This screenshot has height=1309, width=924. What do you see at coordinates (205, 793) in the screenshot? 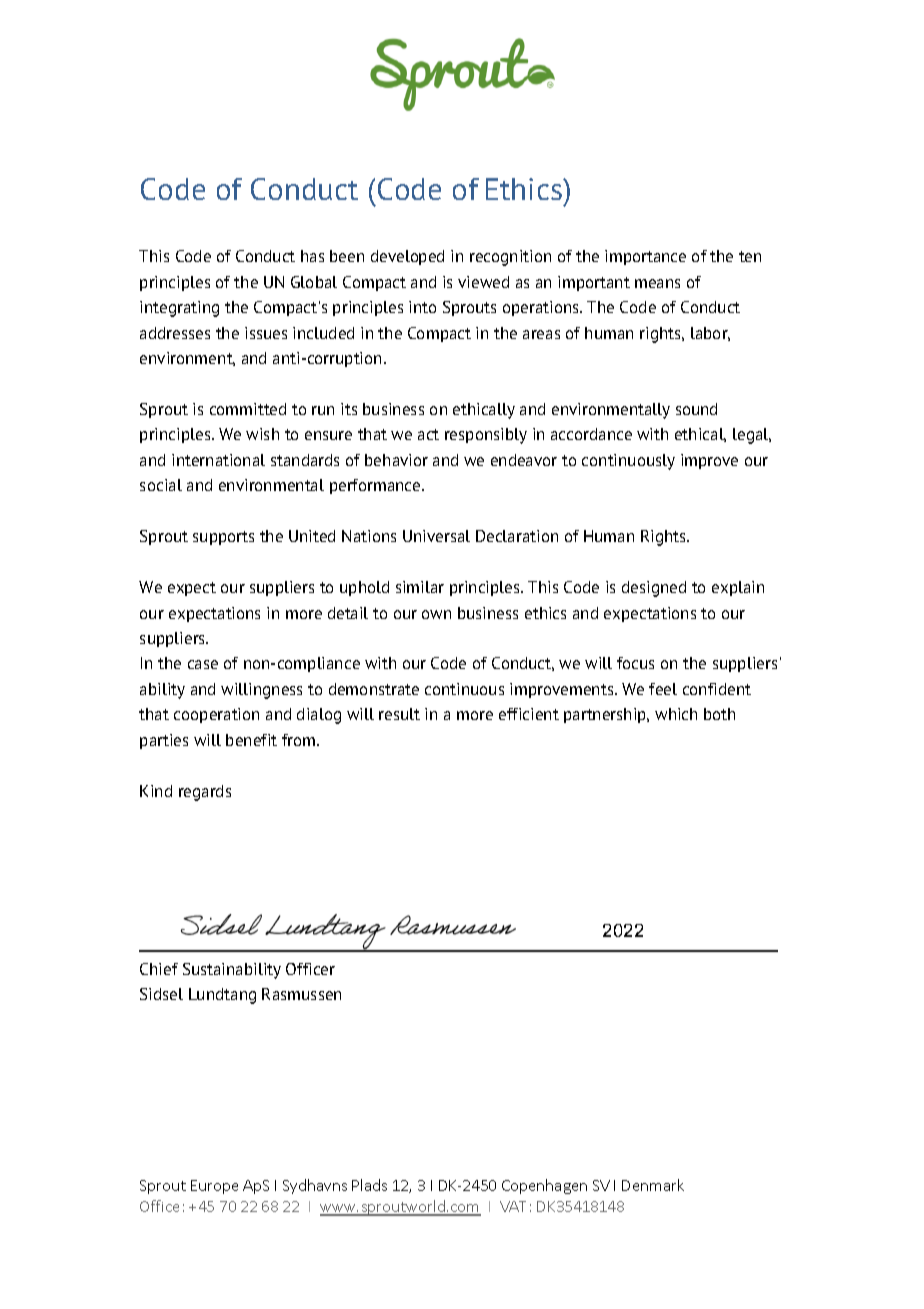
I see `regards` at bounding box center [205, 793].
